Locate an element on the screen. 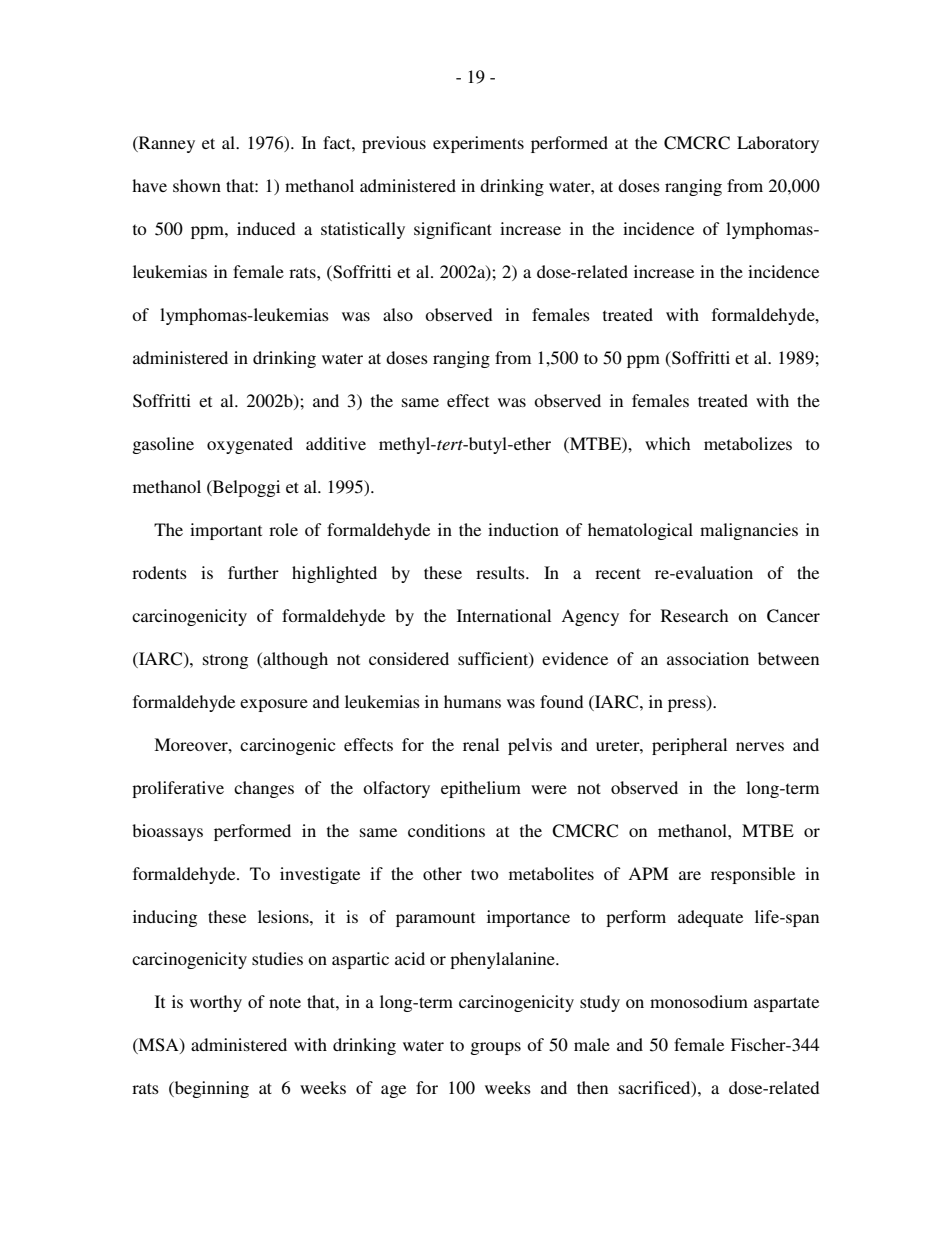 The height and width of the screenshot is (1233, 952). peripheral is located at coordinates (689, 746).
